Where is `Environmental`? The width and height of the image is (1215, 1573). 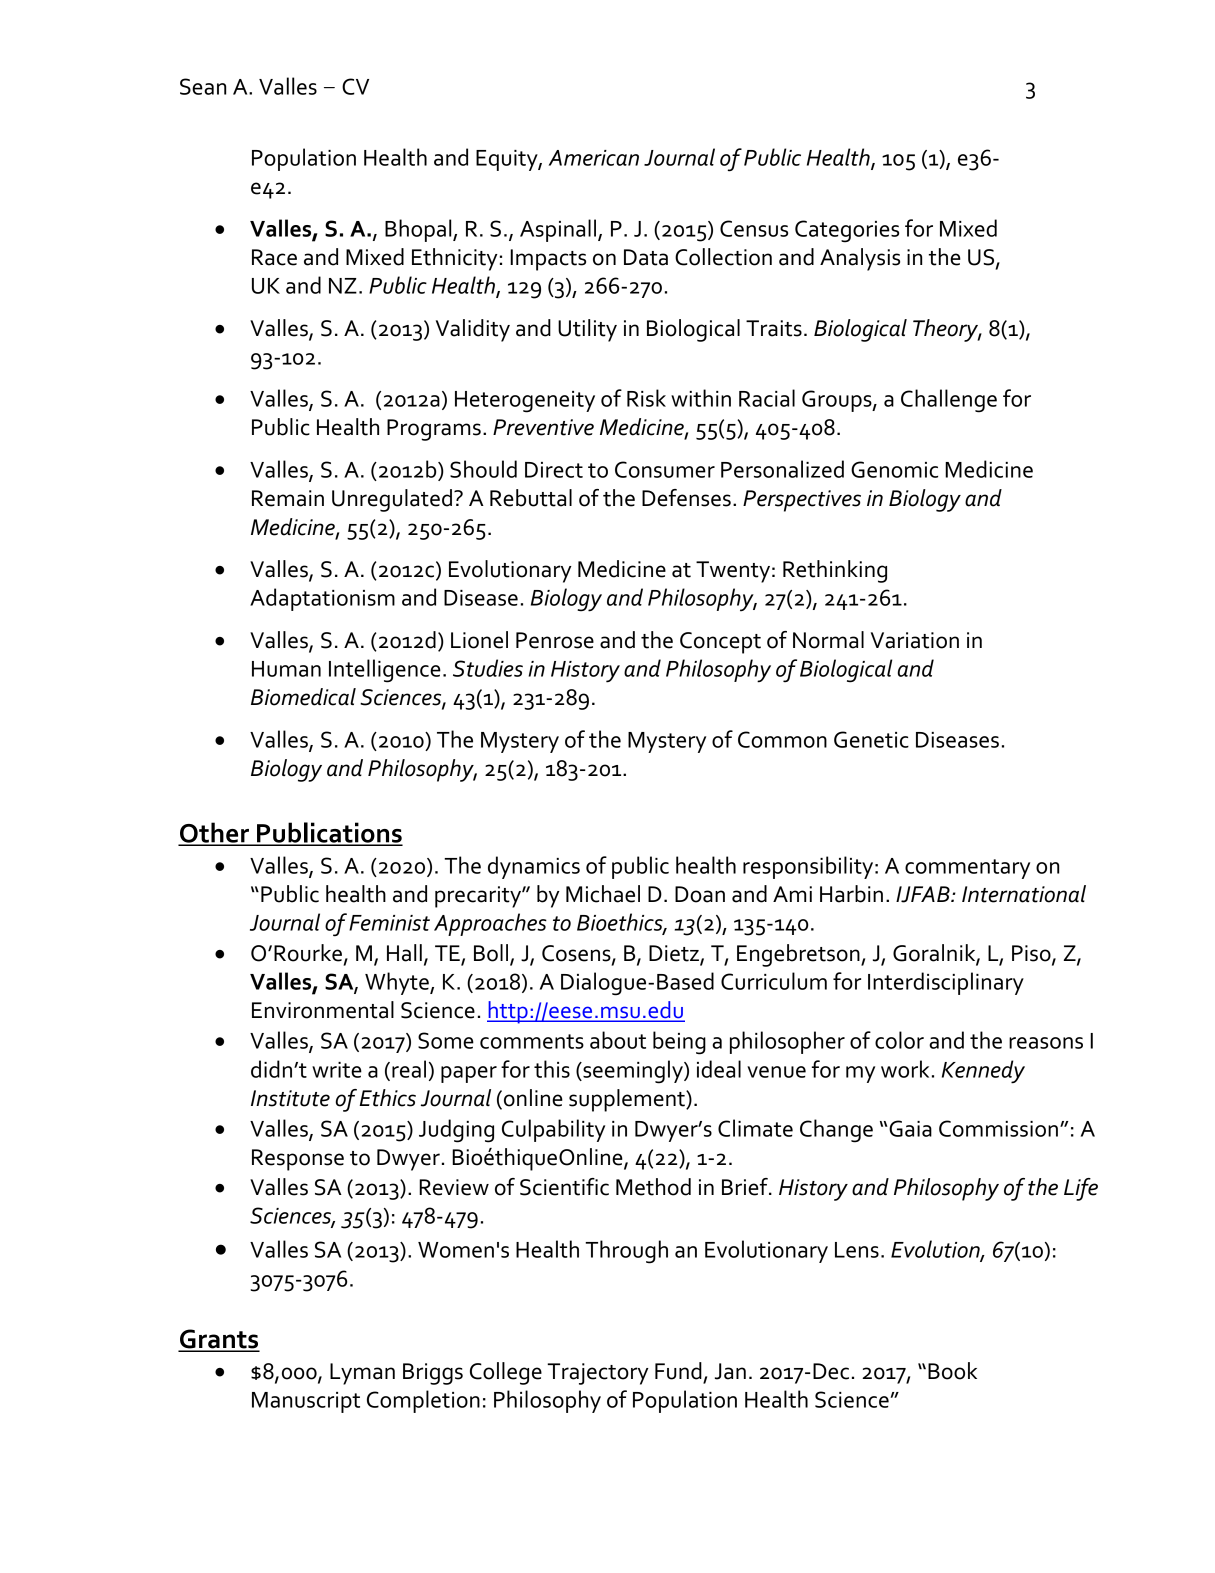
Environmental is located at coordinates (323, 1010).
